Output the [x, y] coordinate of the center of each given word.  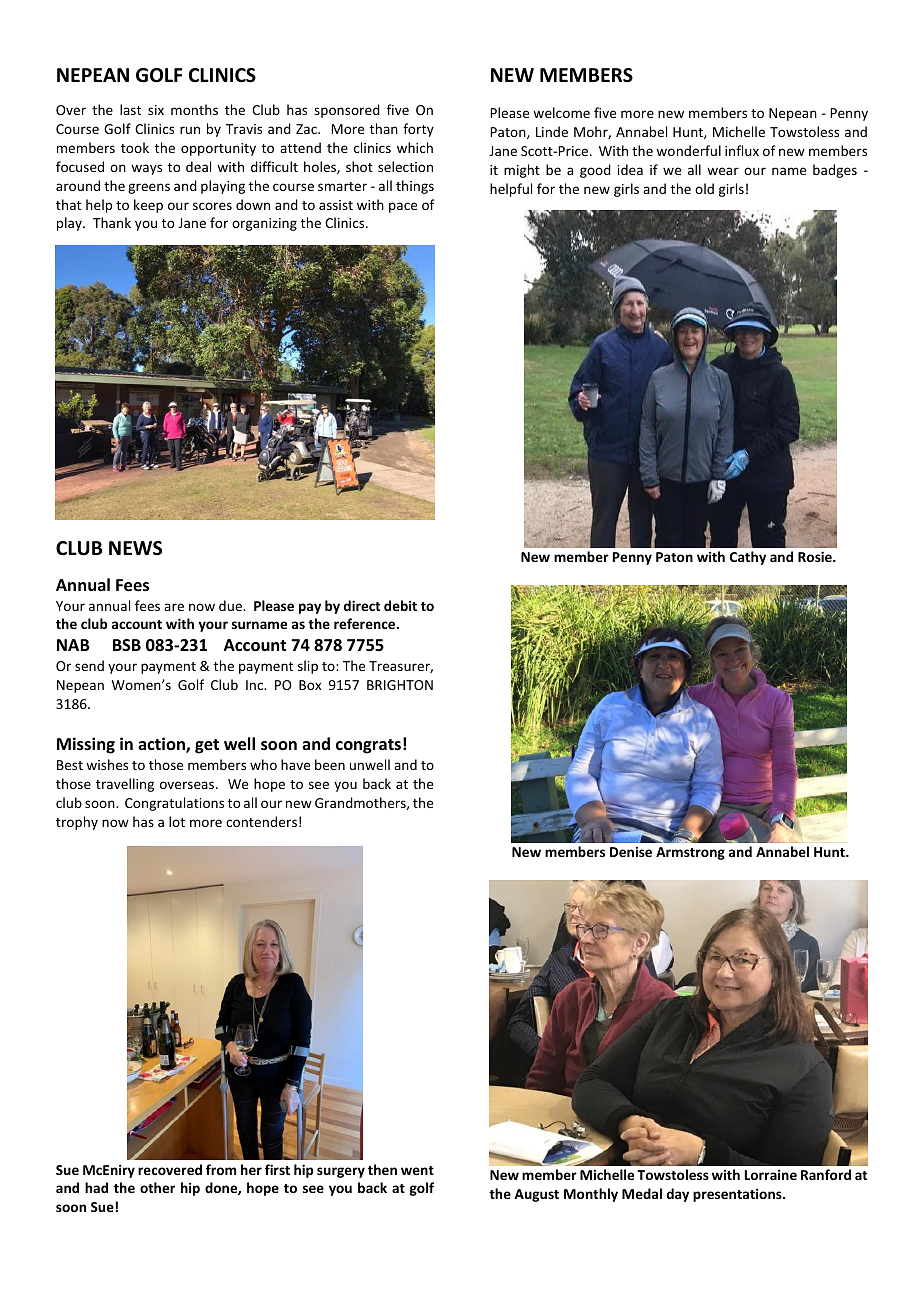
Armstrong [690, 853]
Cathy [748, 558]
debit [400, 605]
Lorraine [771, 1174]
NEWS [135, 548]
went [417, 1170]
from [221, 1169]
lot [177, 821]
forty [418, 130]
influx [742, 150]
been [330, 764]
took [135, 147]
